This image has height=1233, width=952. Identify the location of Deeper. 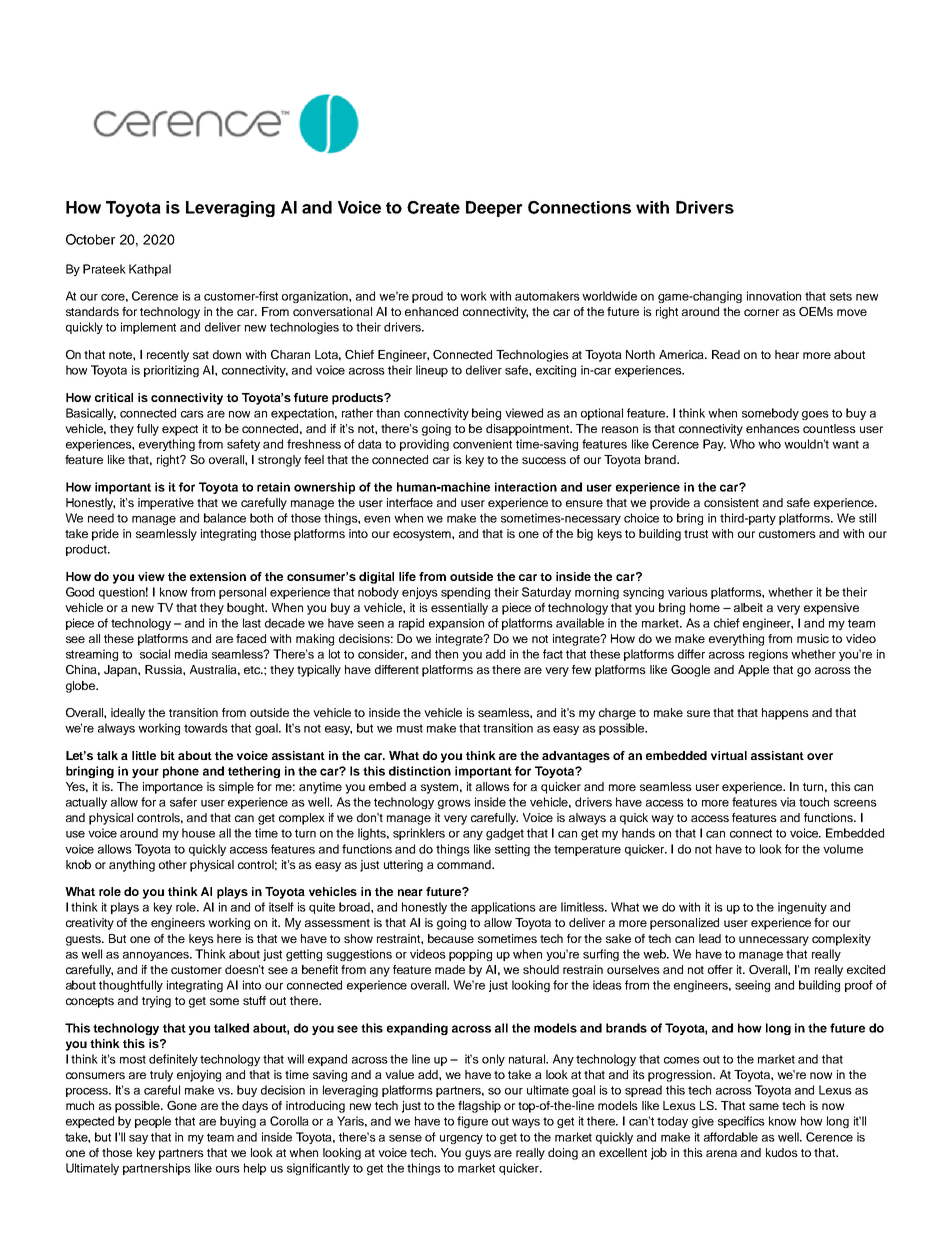
(494, 209).
